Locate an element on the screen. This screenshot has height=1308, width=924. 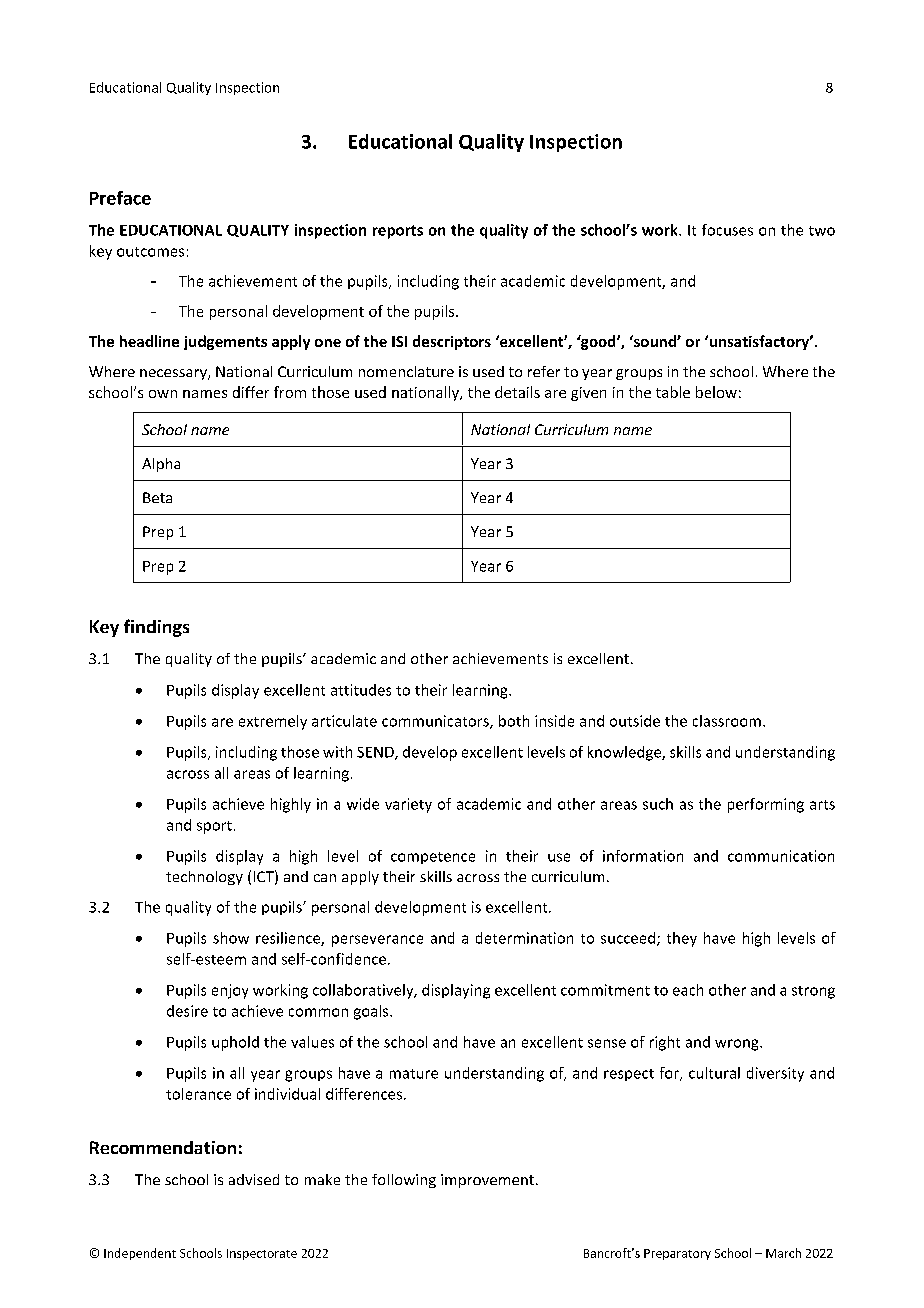
Beta is located at coordinates (157, 497).
